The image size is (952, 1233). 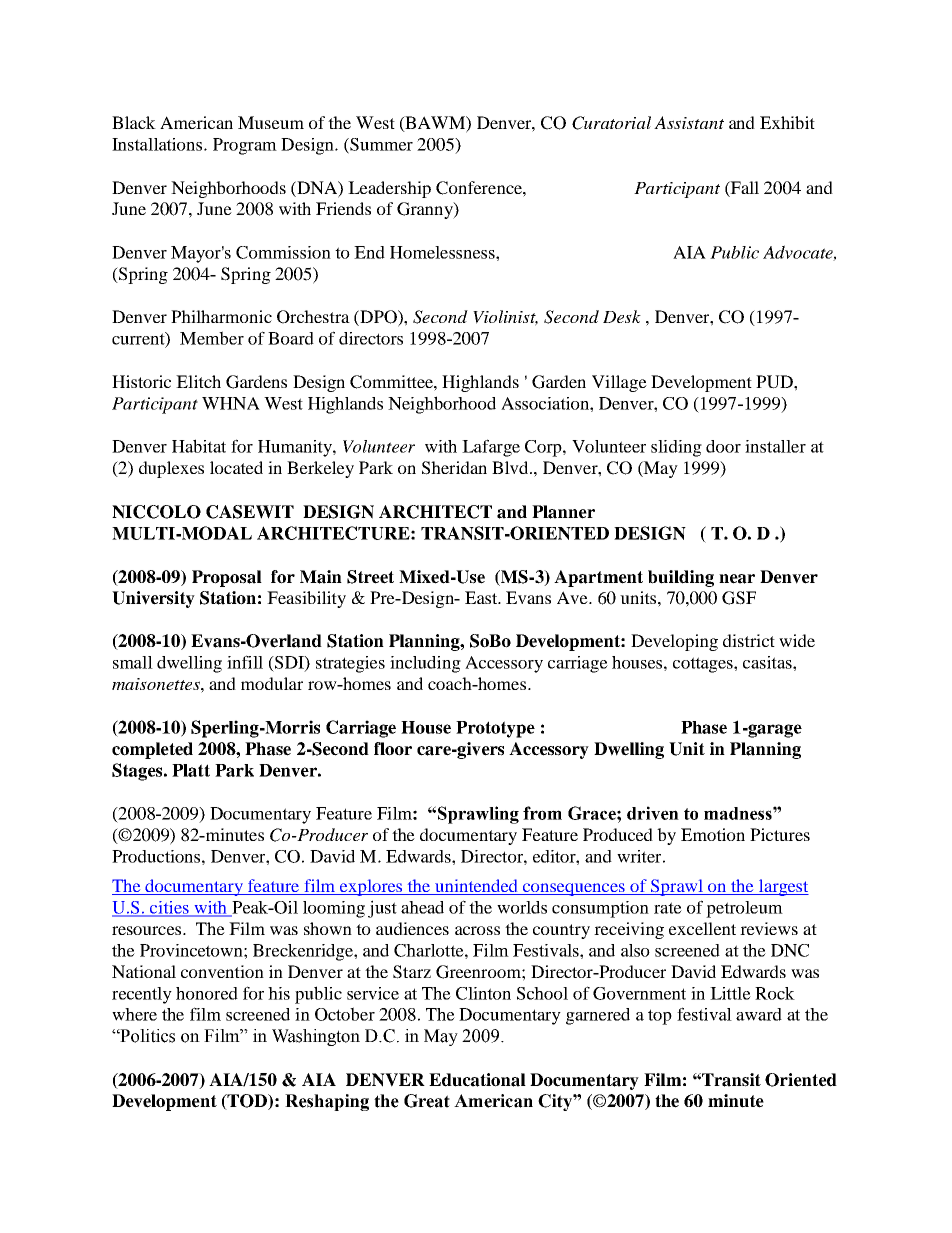 I want to click on Habitat, so click(x=199, y=446).
